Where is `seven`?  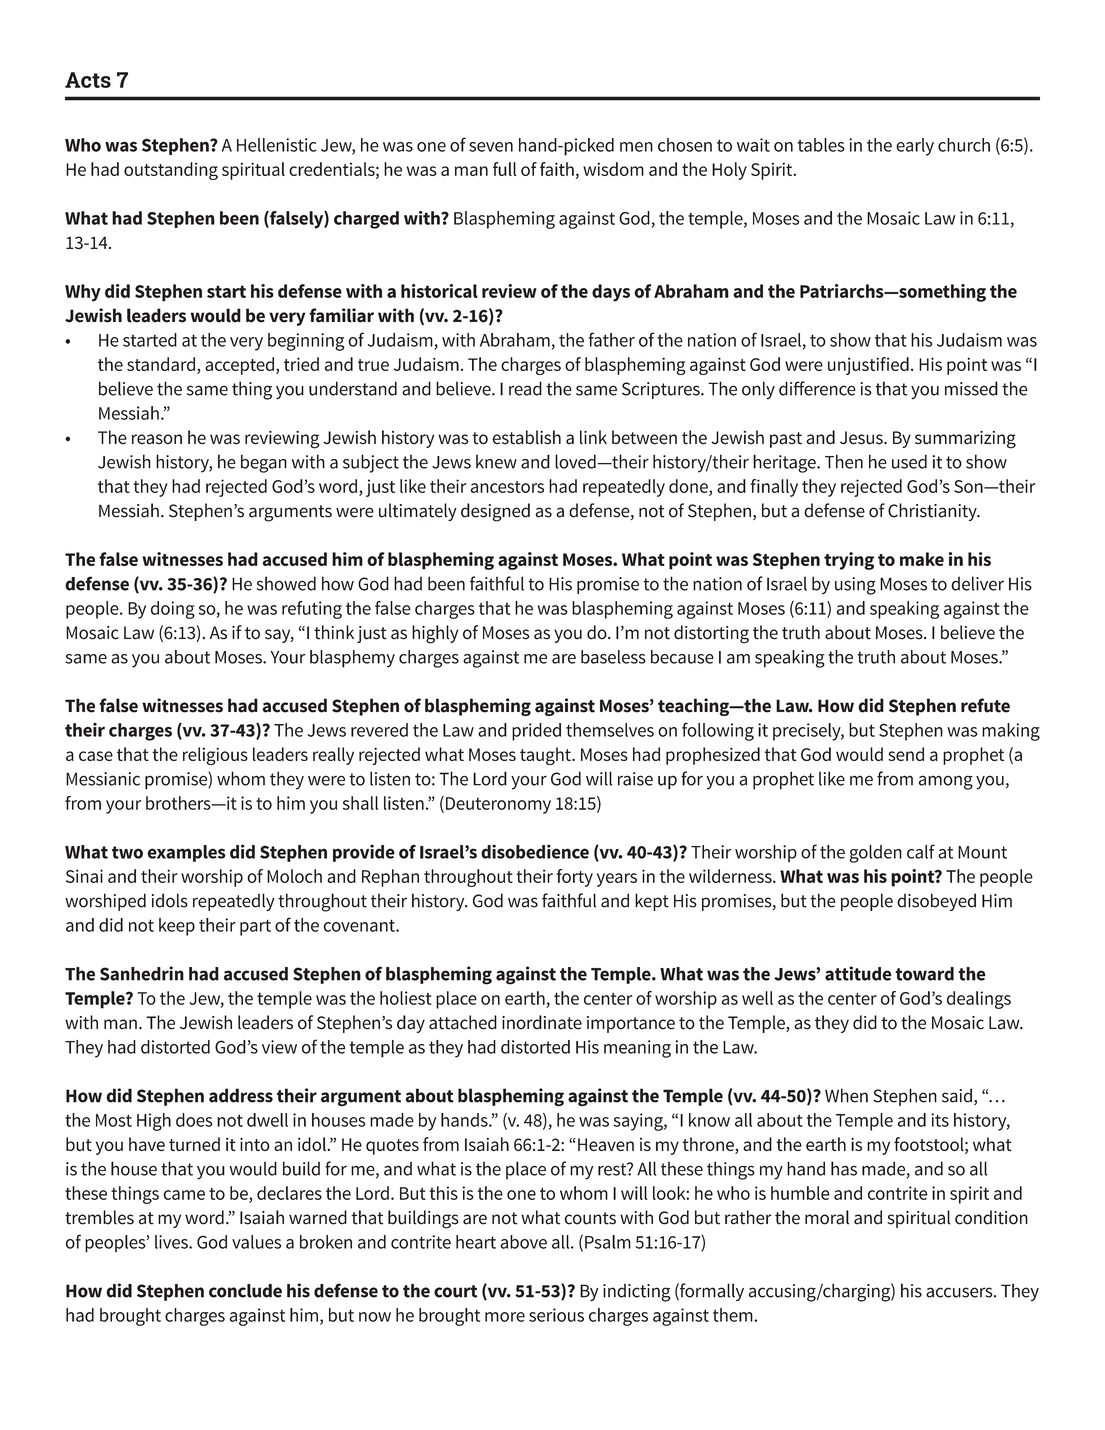 seven is located at coordinates (491, 147).
